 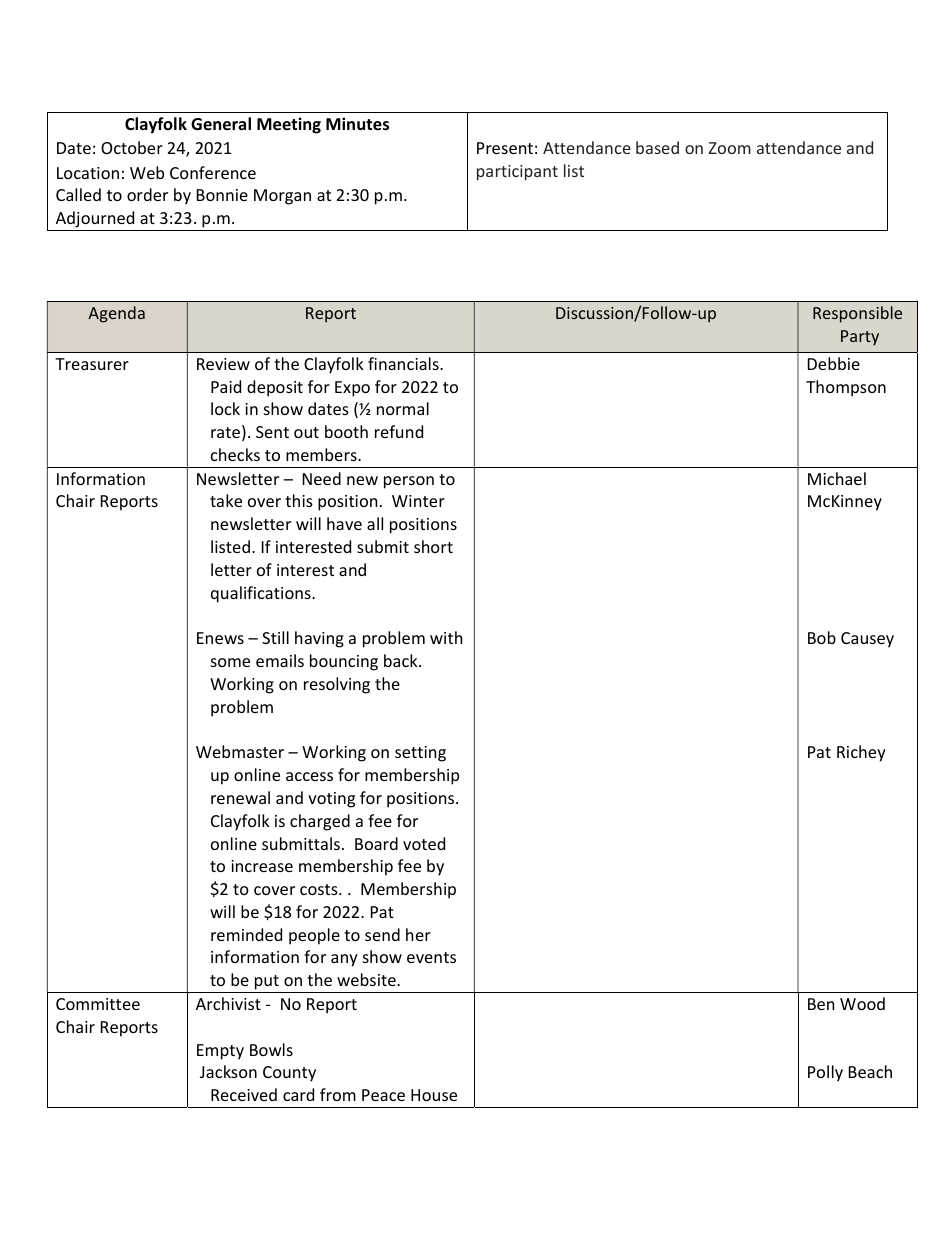 I want to click on participant, so click(x=517, y=173).
